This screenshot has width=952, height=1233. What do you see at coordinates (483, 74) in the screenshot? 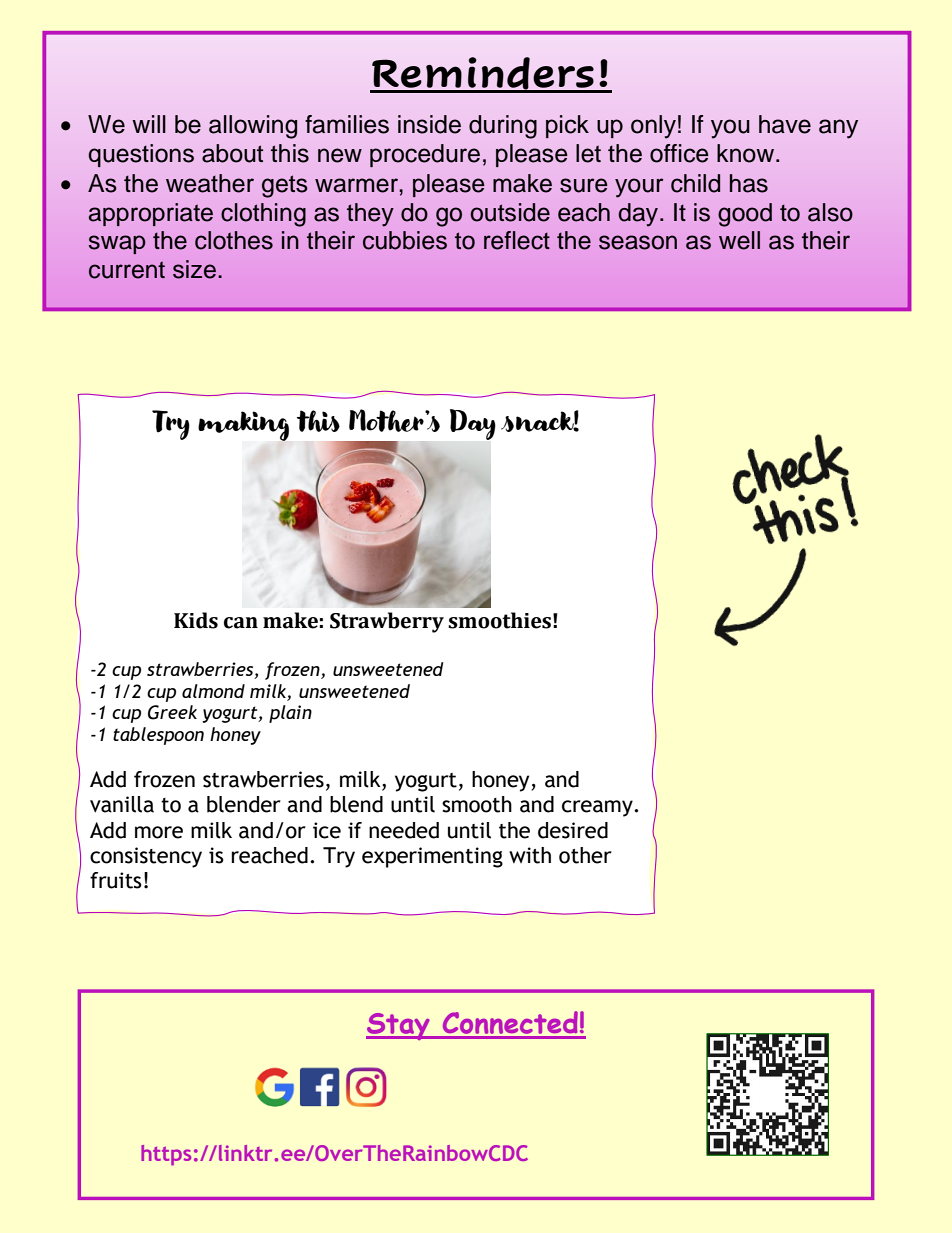
I see `Reminders` at bounding box center [483, 74].
